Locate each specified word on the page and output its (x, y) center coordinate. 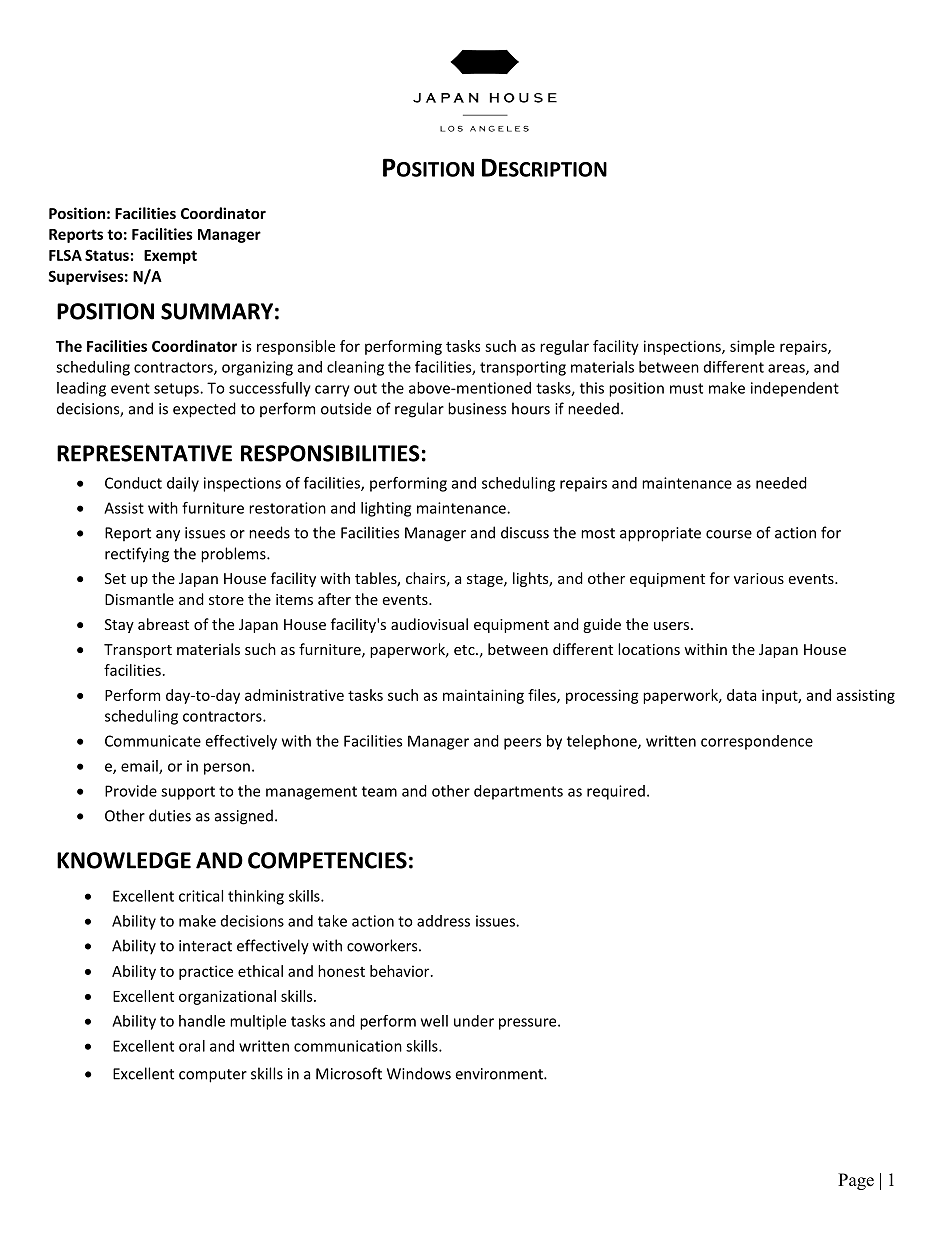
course (729, 534)
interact (205, 946)
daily (183, 484)
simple (752, 347)
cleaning (355, 368)
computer (213, 1076)
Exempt (170, 257)
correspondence (757, 742)
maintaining (483, 696)
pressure (529, 1024)
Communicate (153, 741)
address (443, 921)
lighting (386, 509)
